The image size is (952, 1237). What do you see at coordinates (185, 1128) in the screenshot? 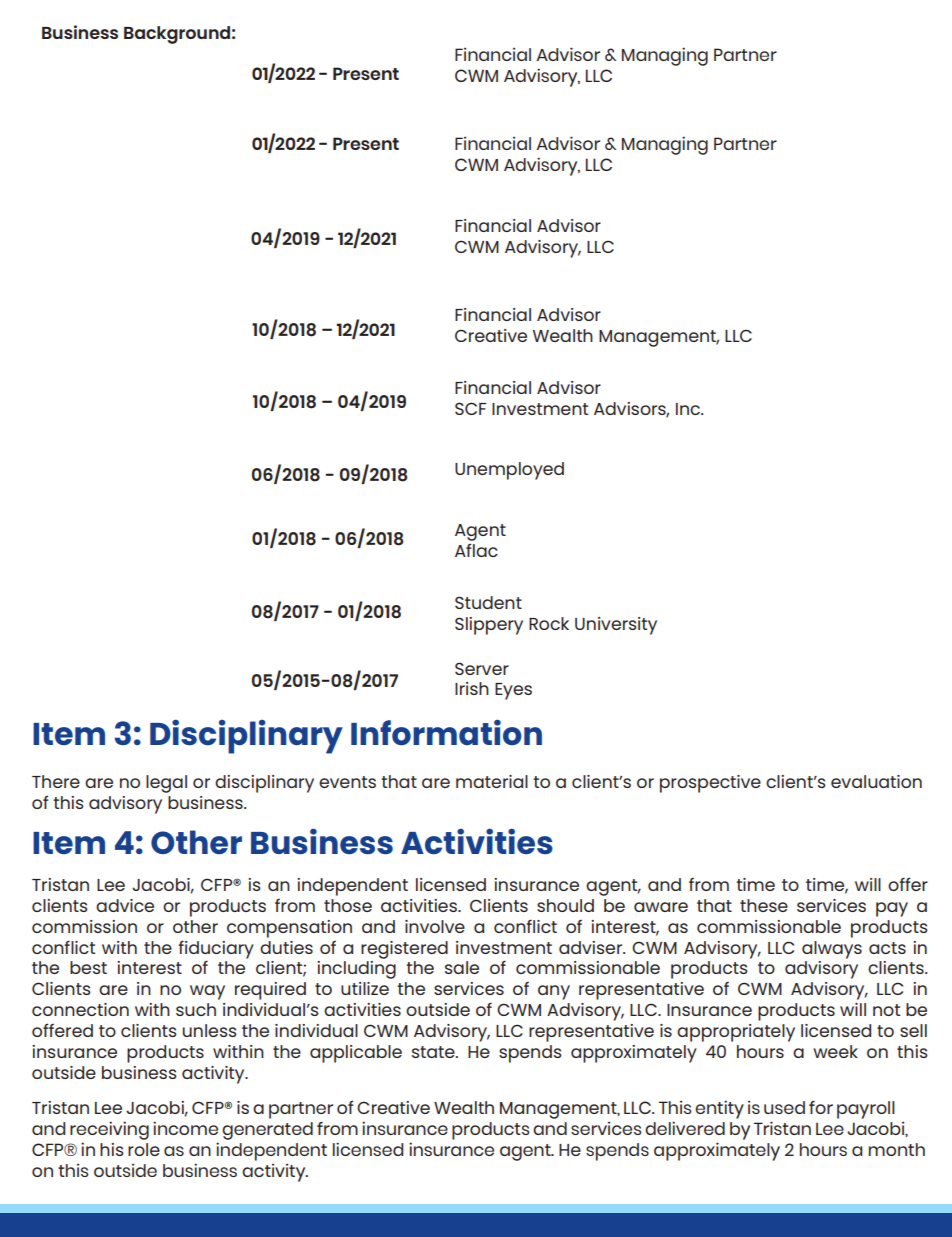
I see `income` at bounding box center [185, 1128].
